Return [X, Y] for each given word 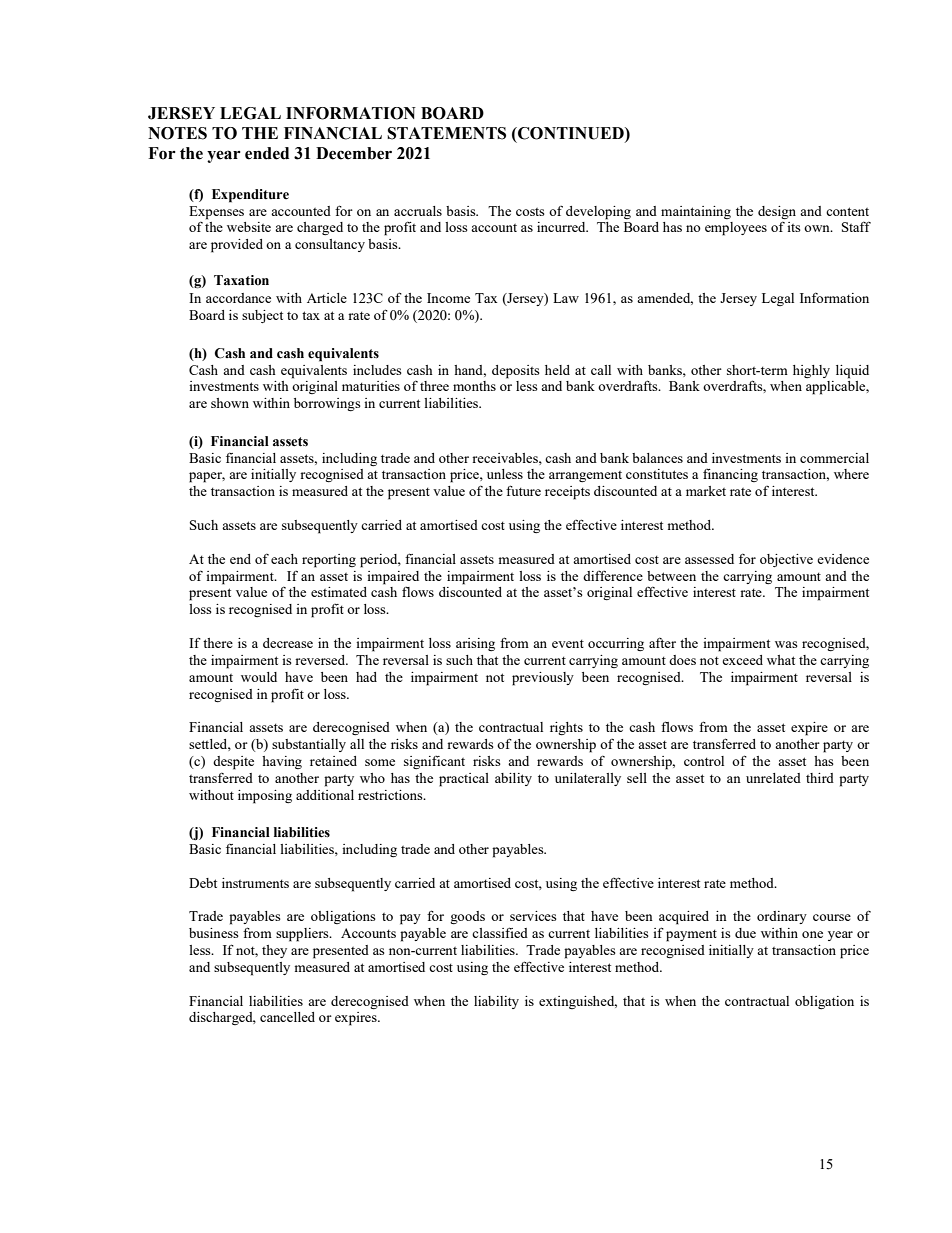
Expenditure [250, 196]
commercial [834, 458]
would [259, 677]
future [523, 490]
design [777, 212]
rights [566, 728]
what [781, 660]
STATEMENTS [446, 133]
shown [230, 403]
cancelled [287, 1017]
